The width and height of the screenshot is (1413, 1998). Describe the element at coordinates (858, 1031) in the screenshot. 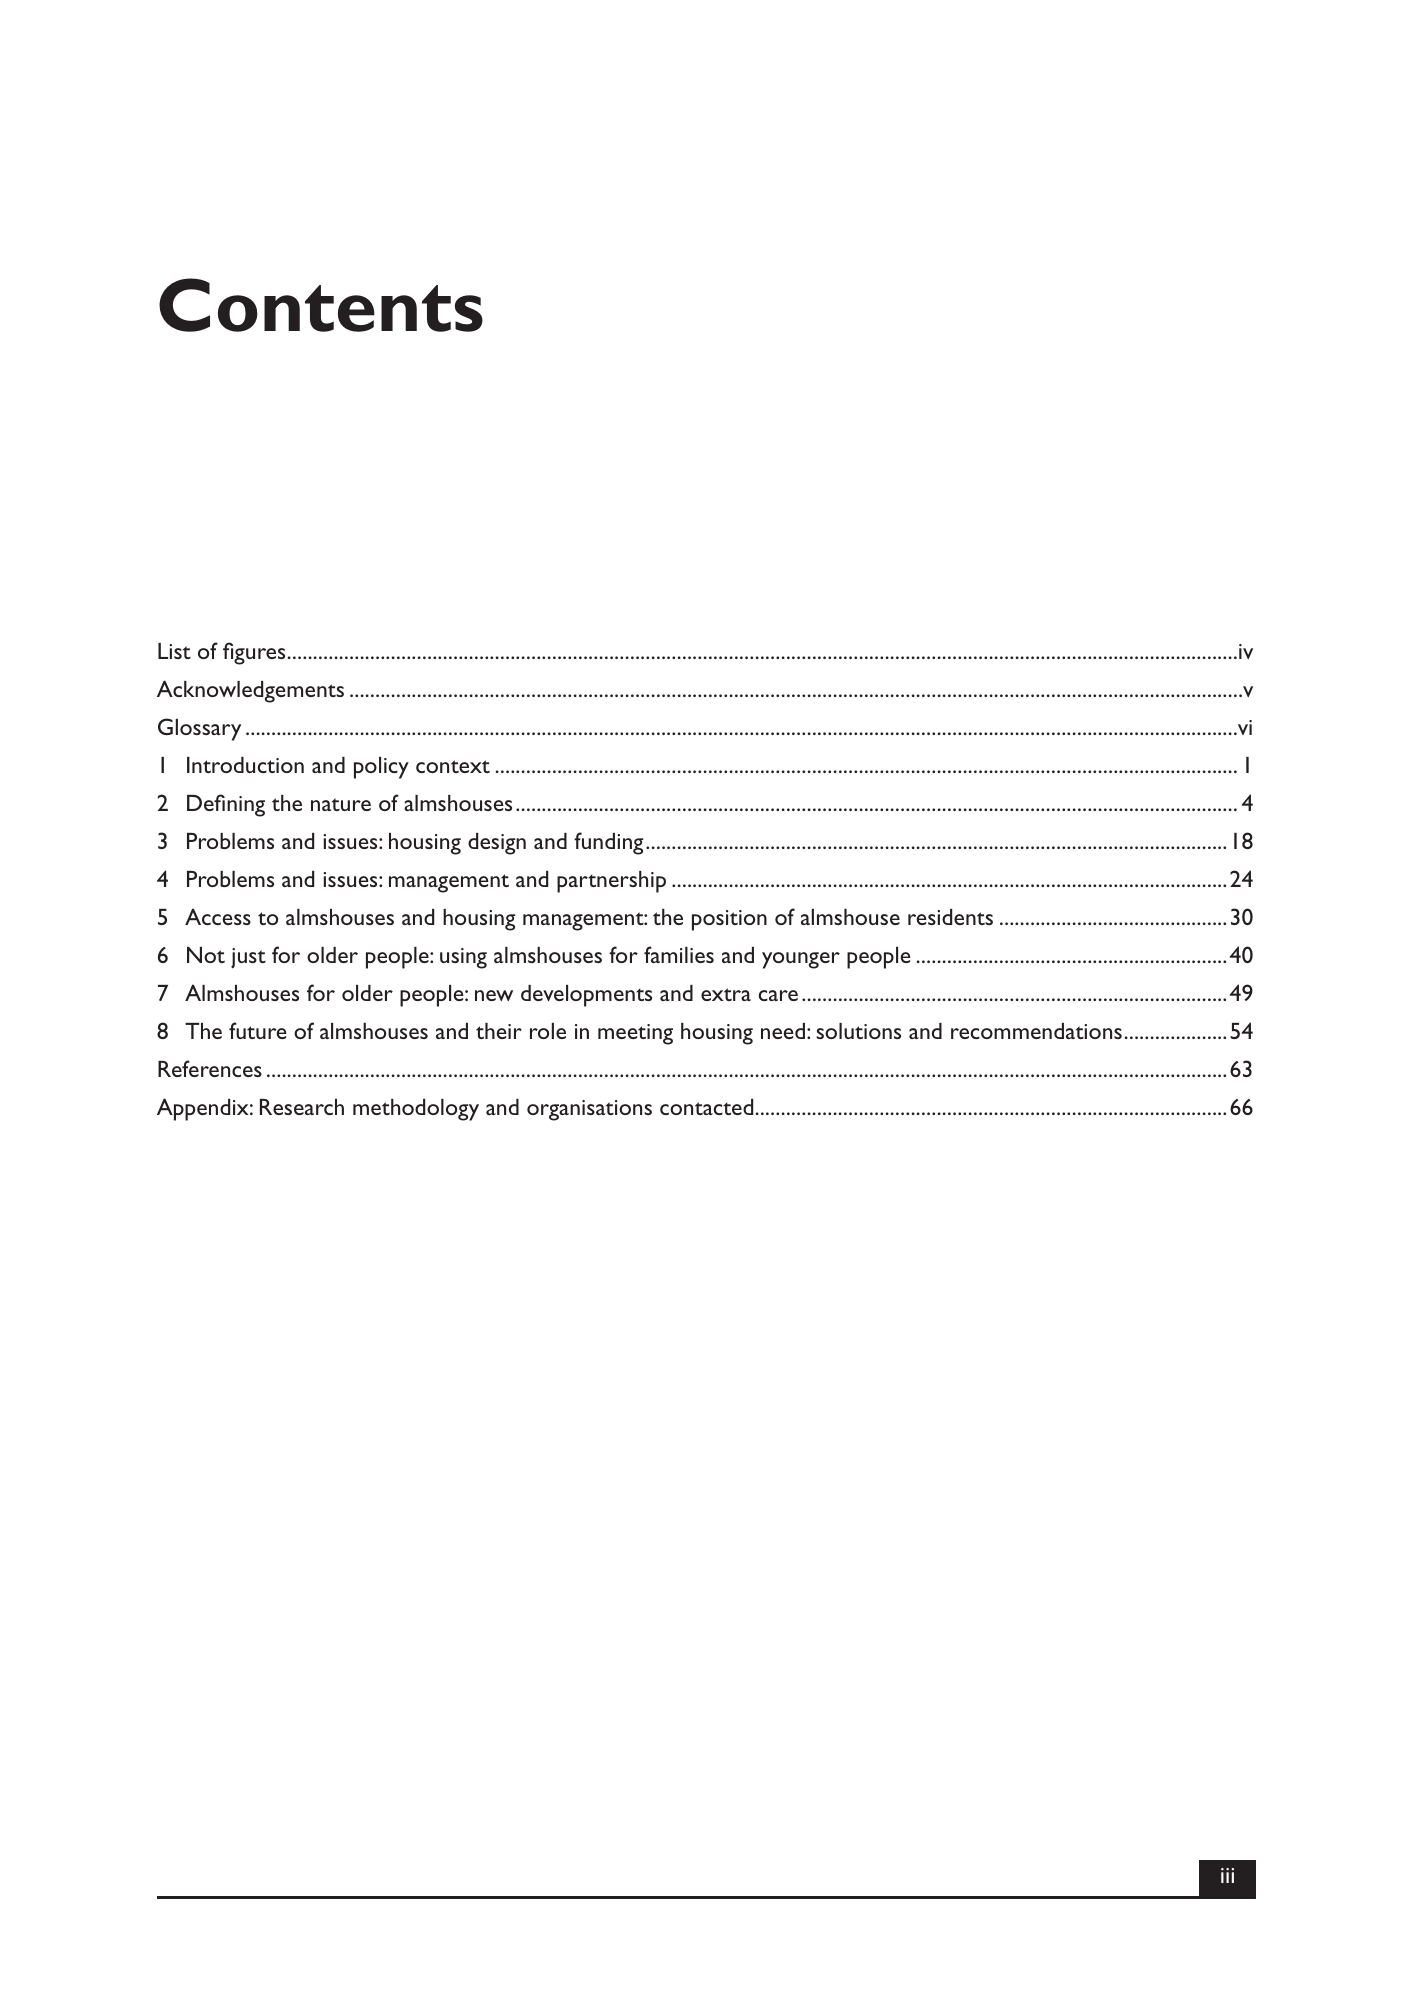

I see `solutions` at that location.
